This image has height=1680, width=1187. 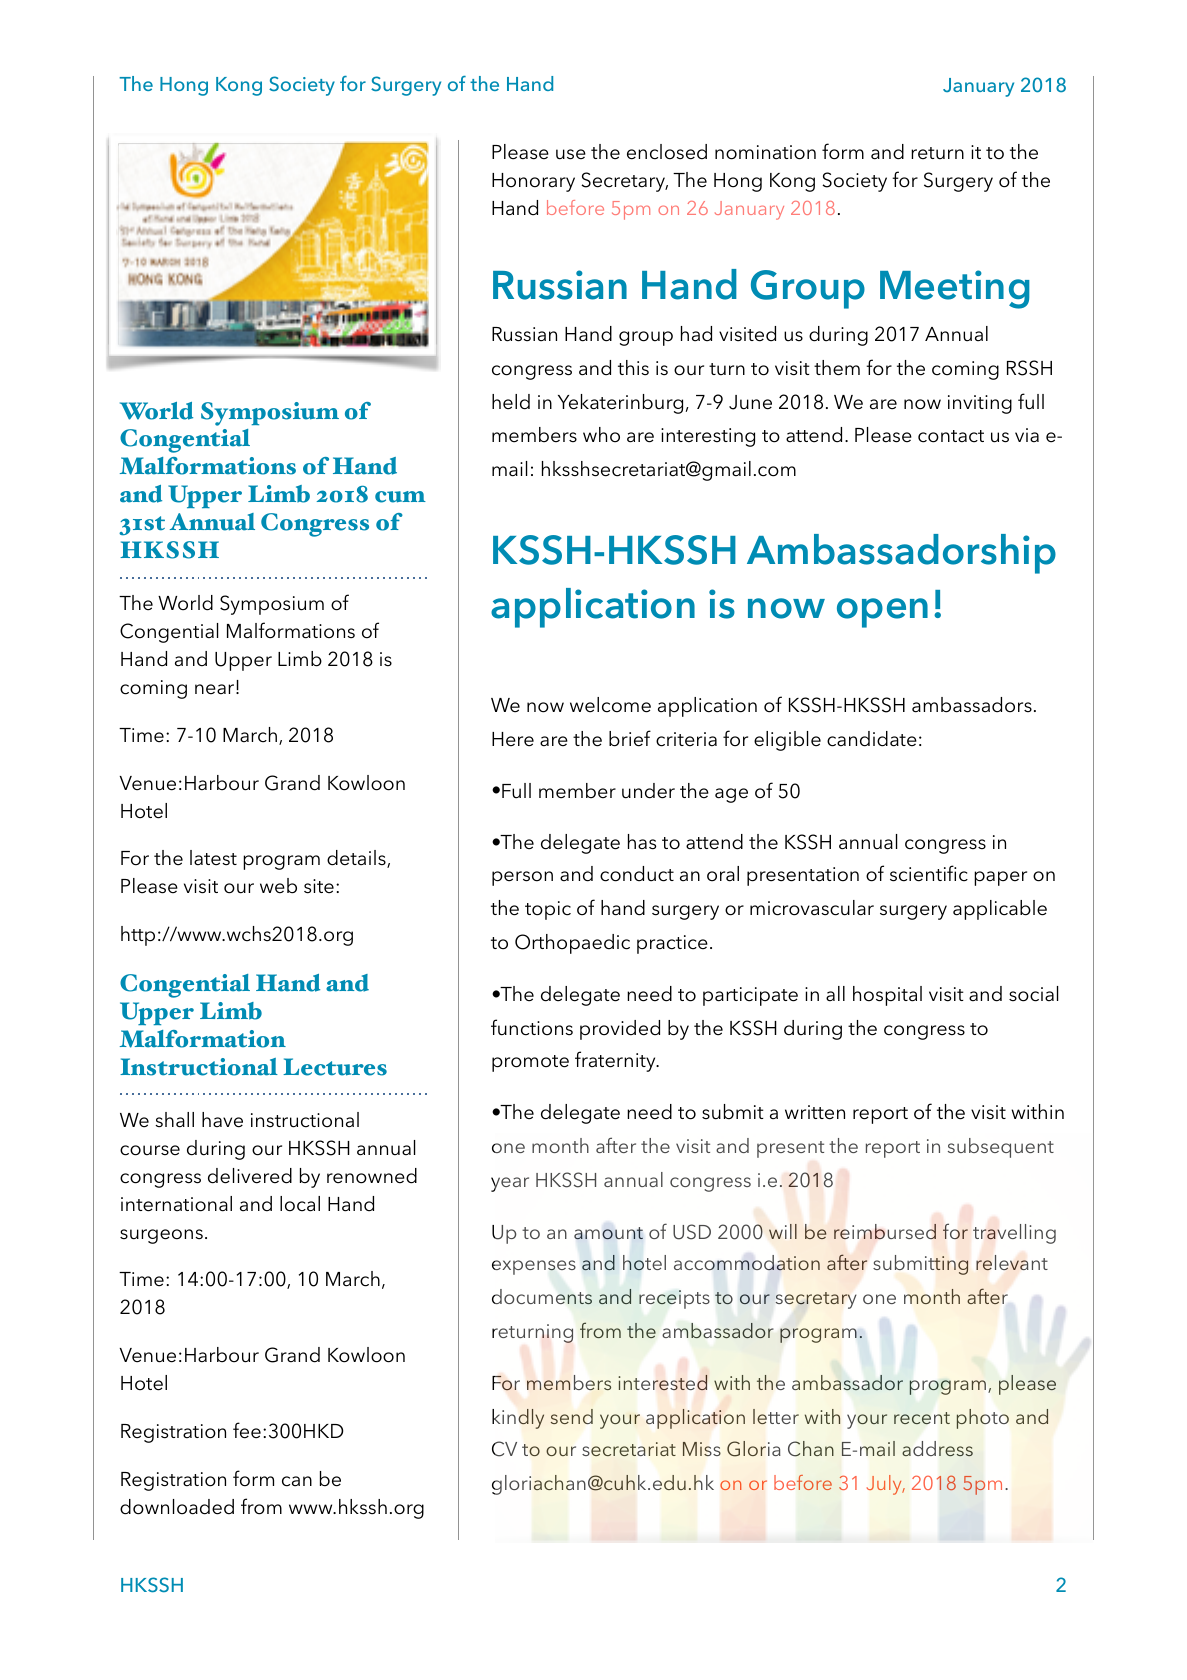 What do you see at coordinates (951, 436) in the image?
I see `contact` at bounding box center [951, 436].
